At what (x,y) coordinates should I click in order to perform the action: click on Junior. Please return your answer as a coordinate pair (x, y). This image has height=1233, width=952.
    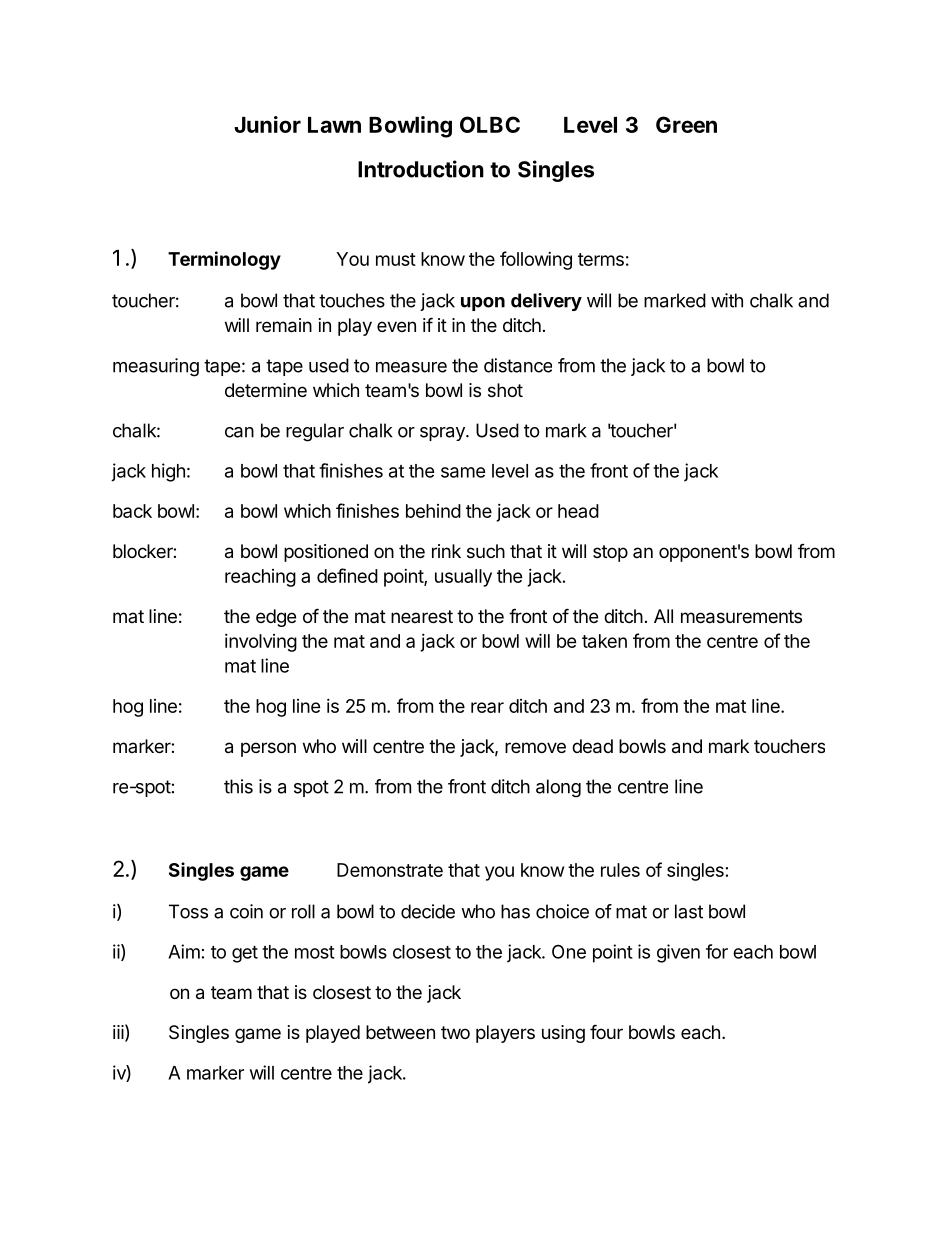
    Looking at the image, I should click on (267, 124).
